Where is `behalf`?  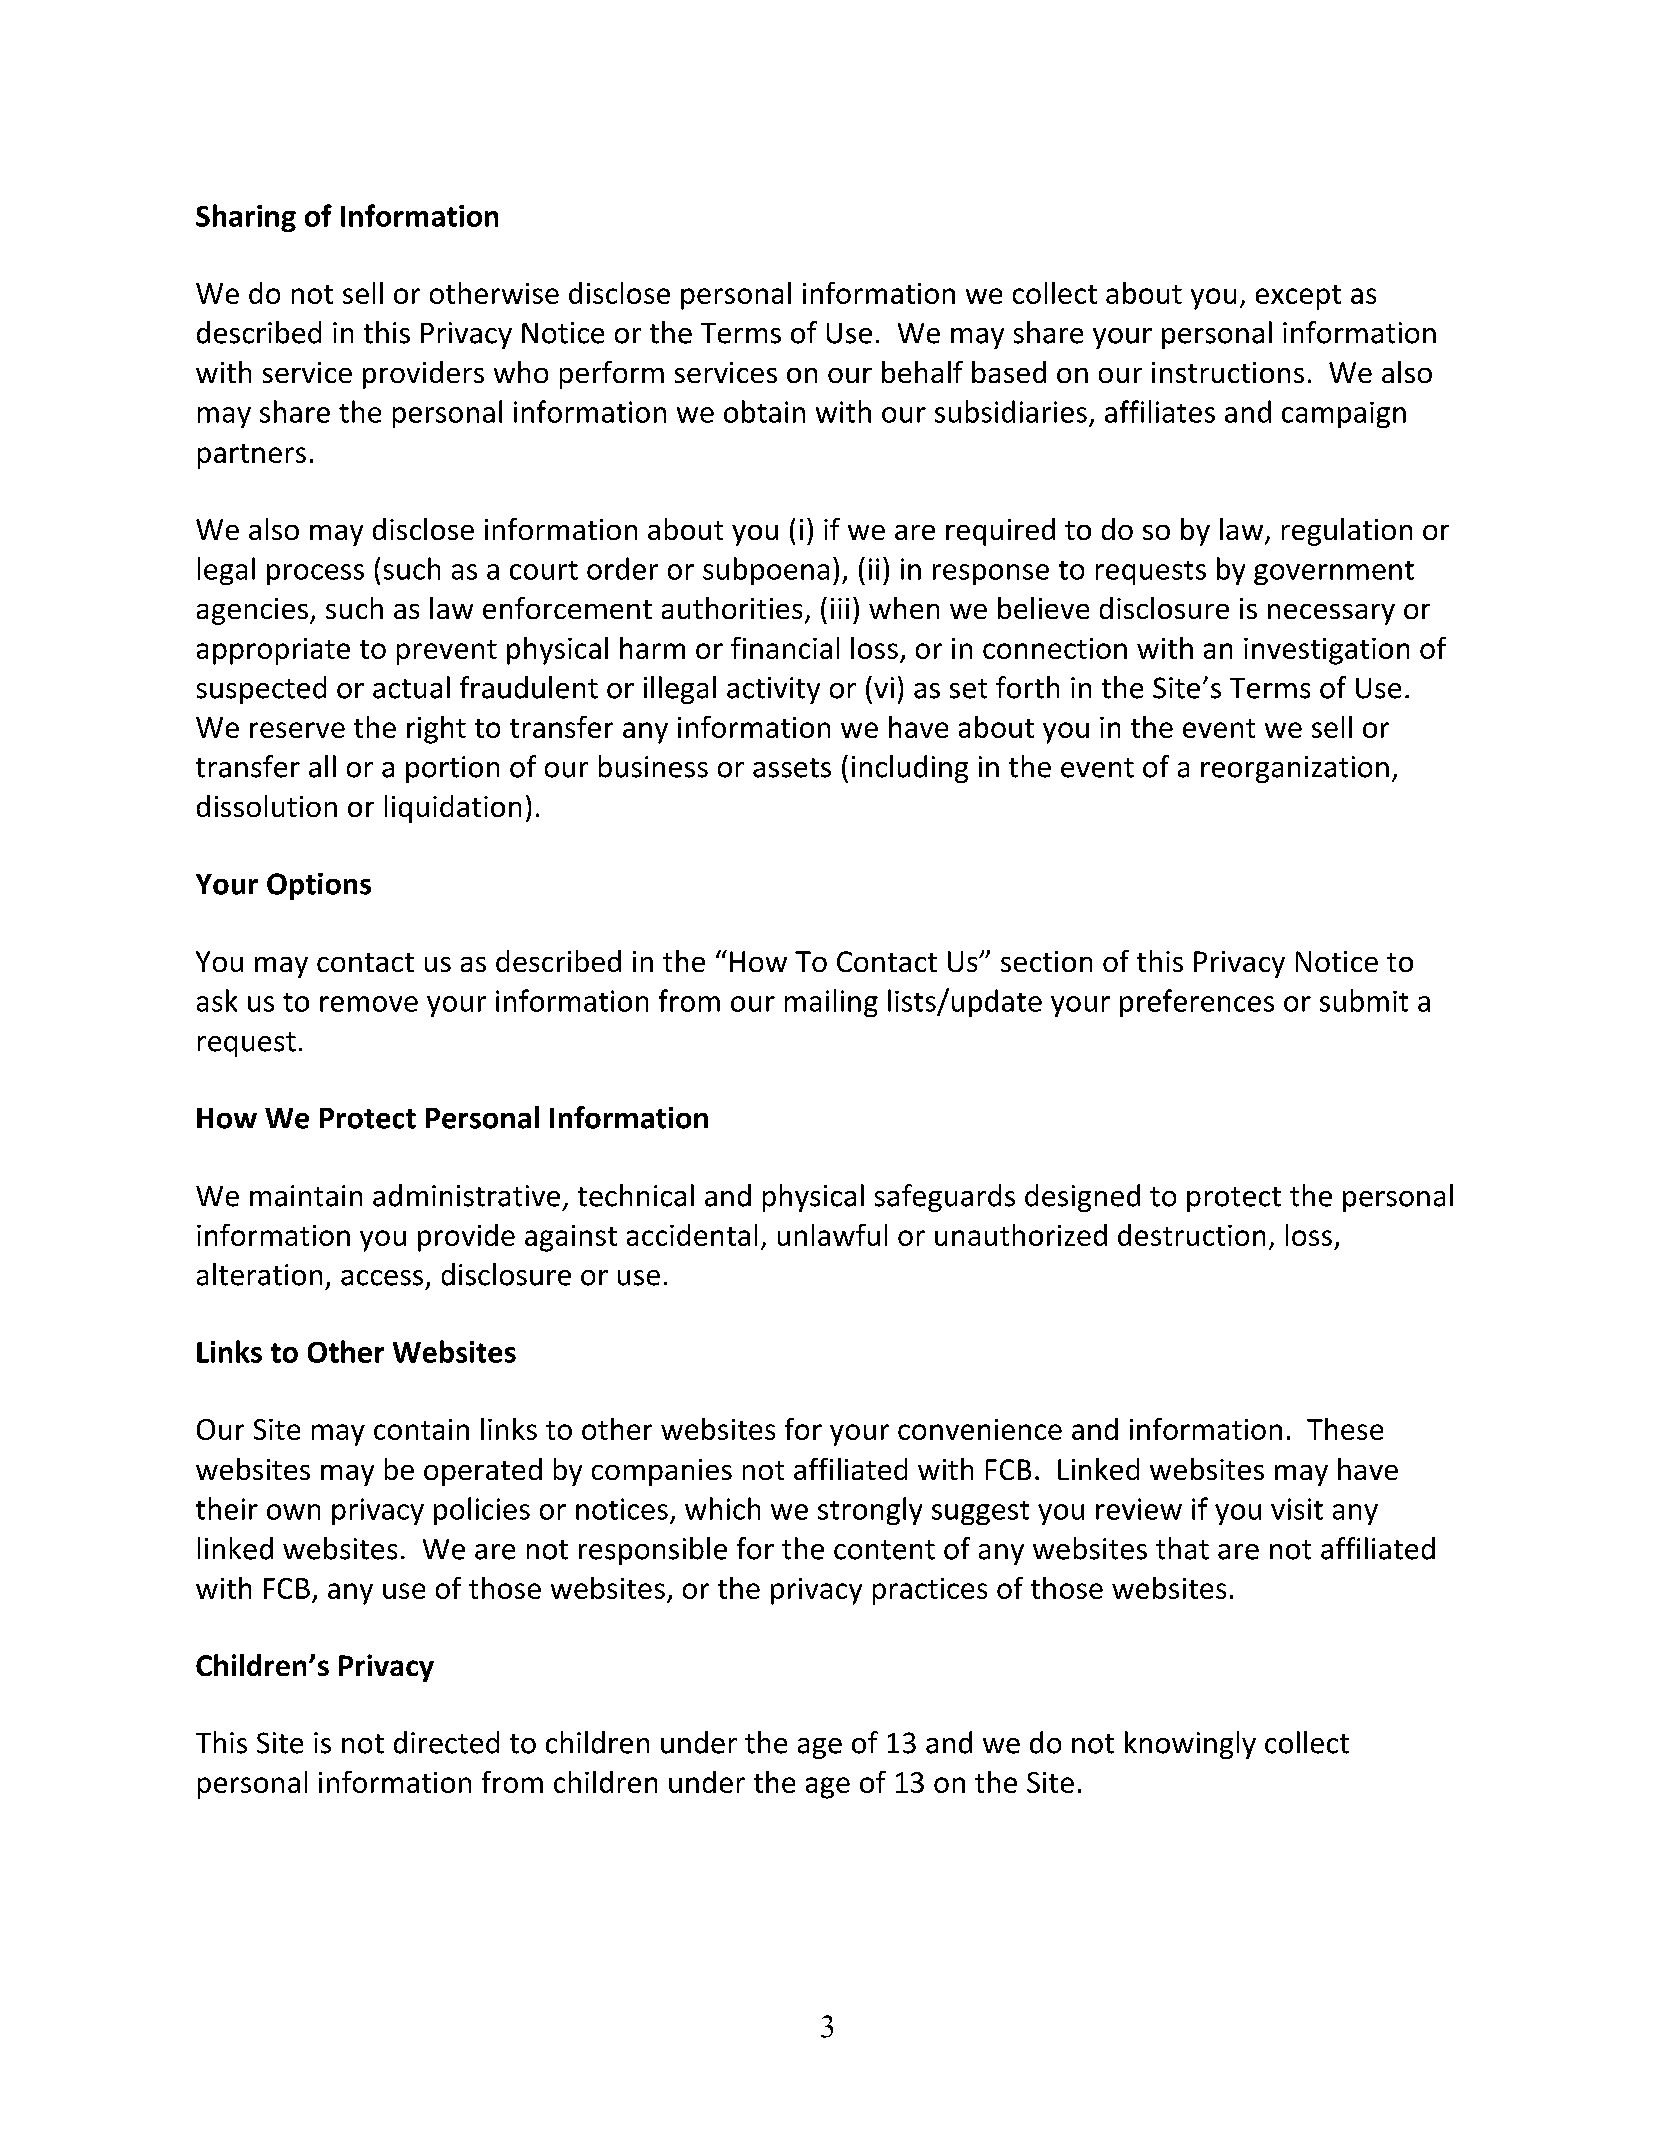
behalf is located at coordinates (922, 372).
